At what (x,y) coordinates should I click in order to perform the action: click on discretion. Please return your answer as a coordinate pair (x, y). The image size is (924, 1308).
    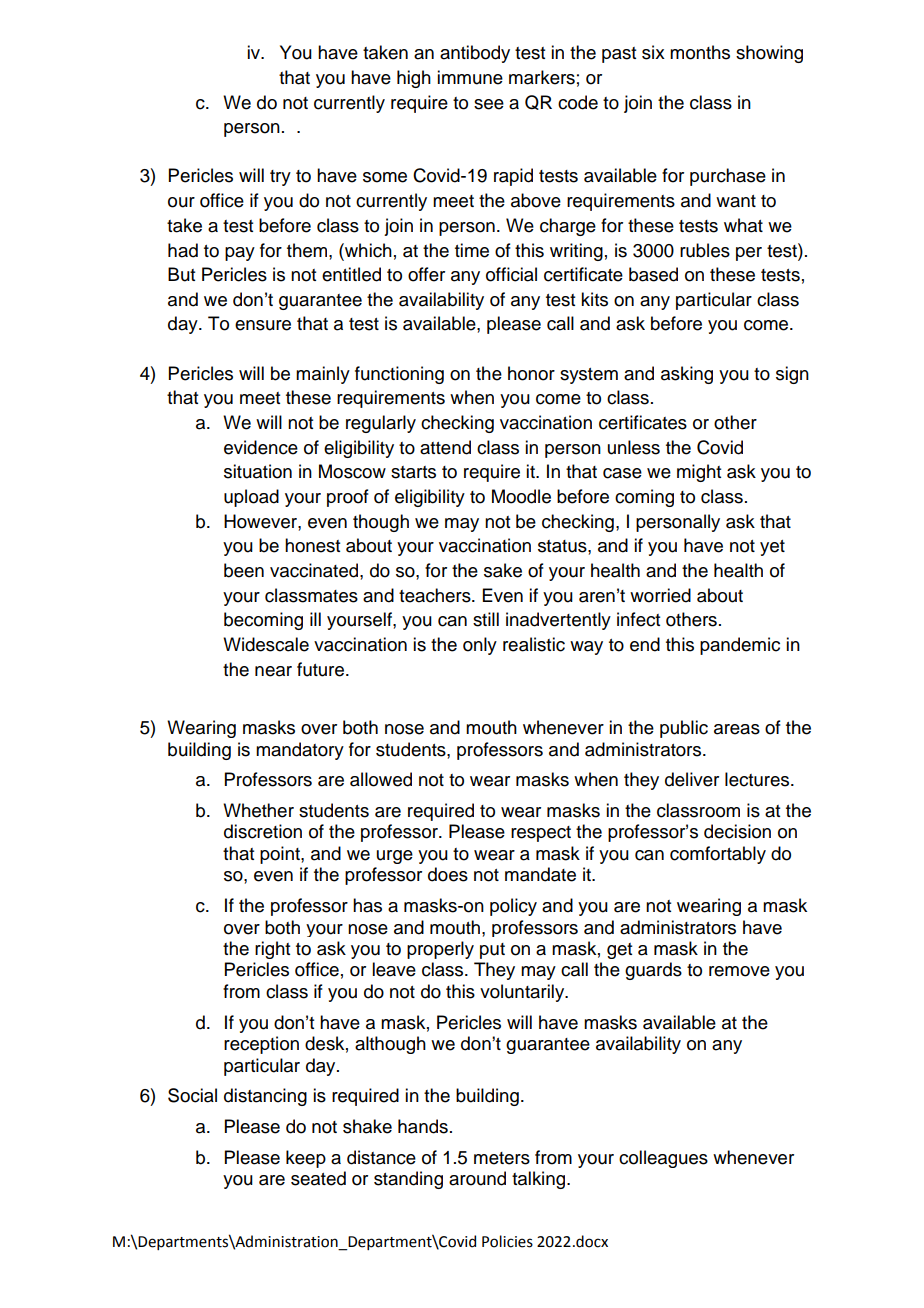
    Looking at the image, I should click on (263, 831).
